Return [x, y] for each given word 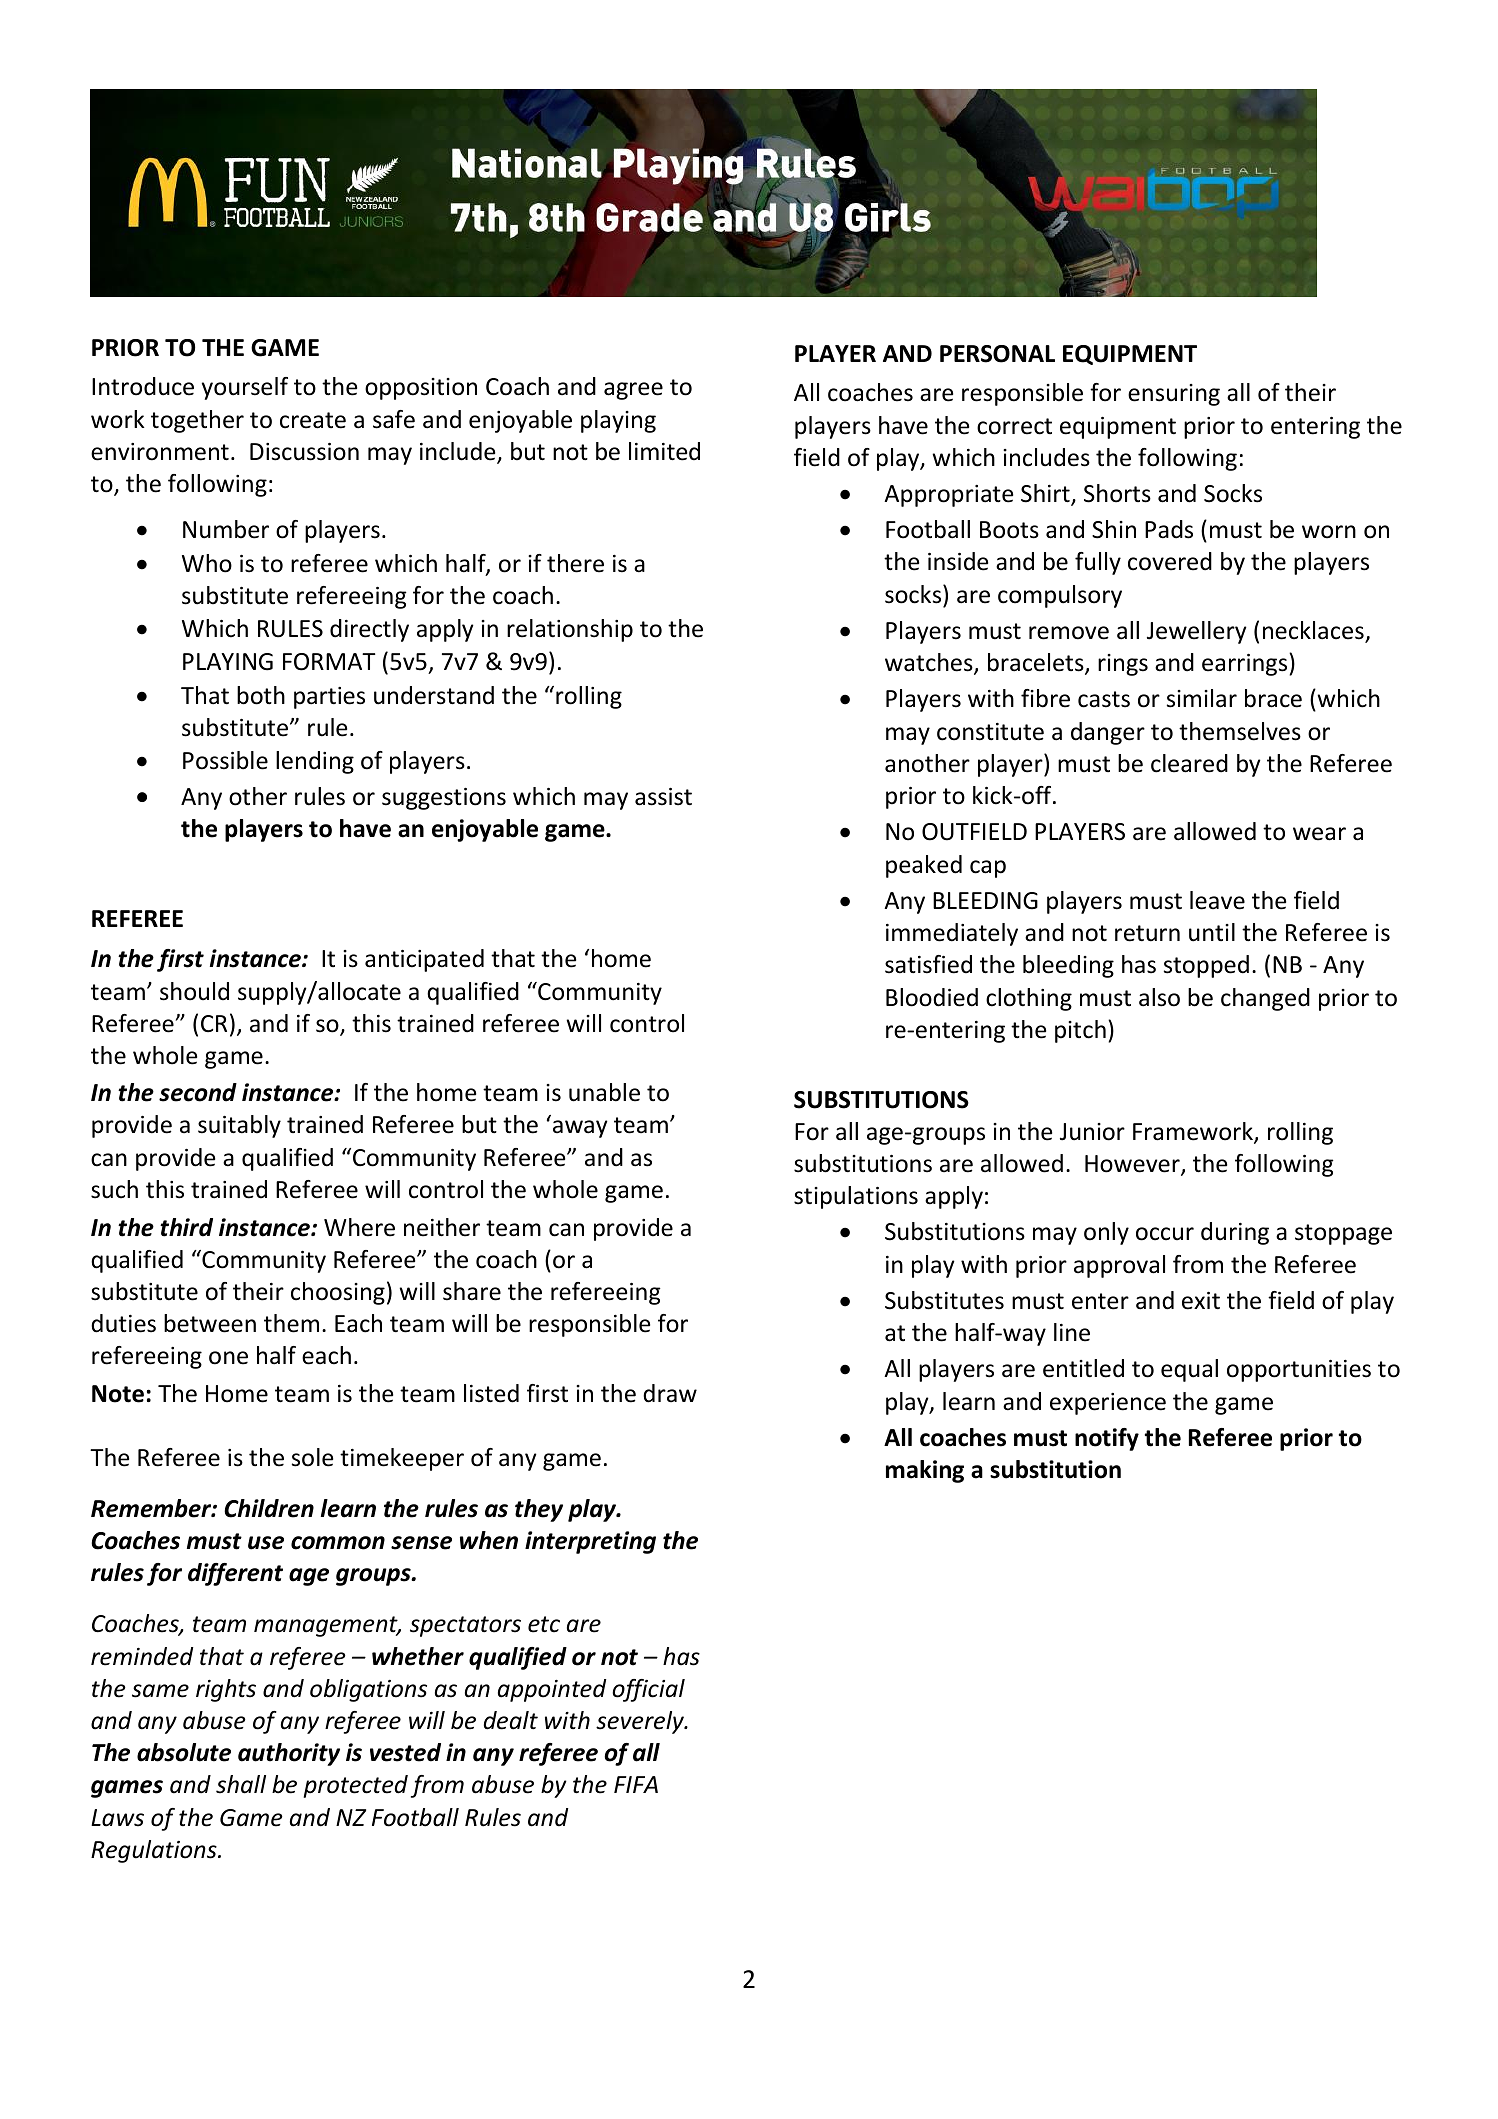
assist [663, 797]
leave [1217, 900]
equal [1189, 1370]
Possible [225, 760]
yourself [245, 388]
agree [633, 391]
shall [241, 1784]
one [228, 1358]
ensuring [1174, 395]
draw [670, 1393]
